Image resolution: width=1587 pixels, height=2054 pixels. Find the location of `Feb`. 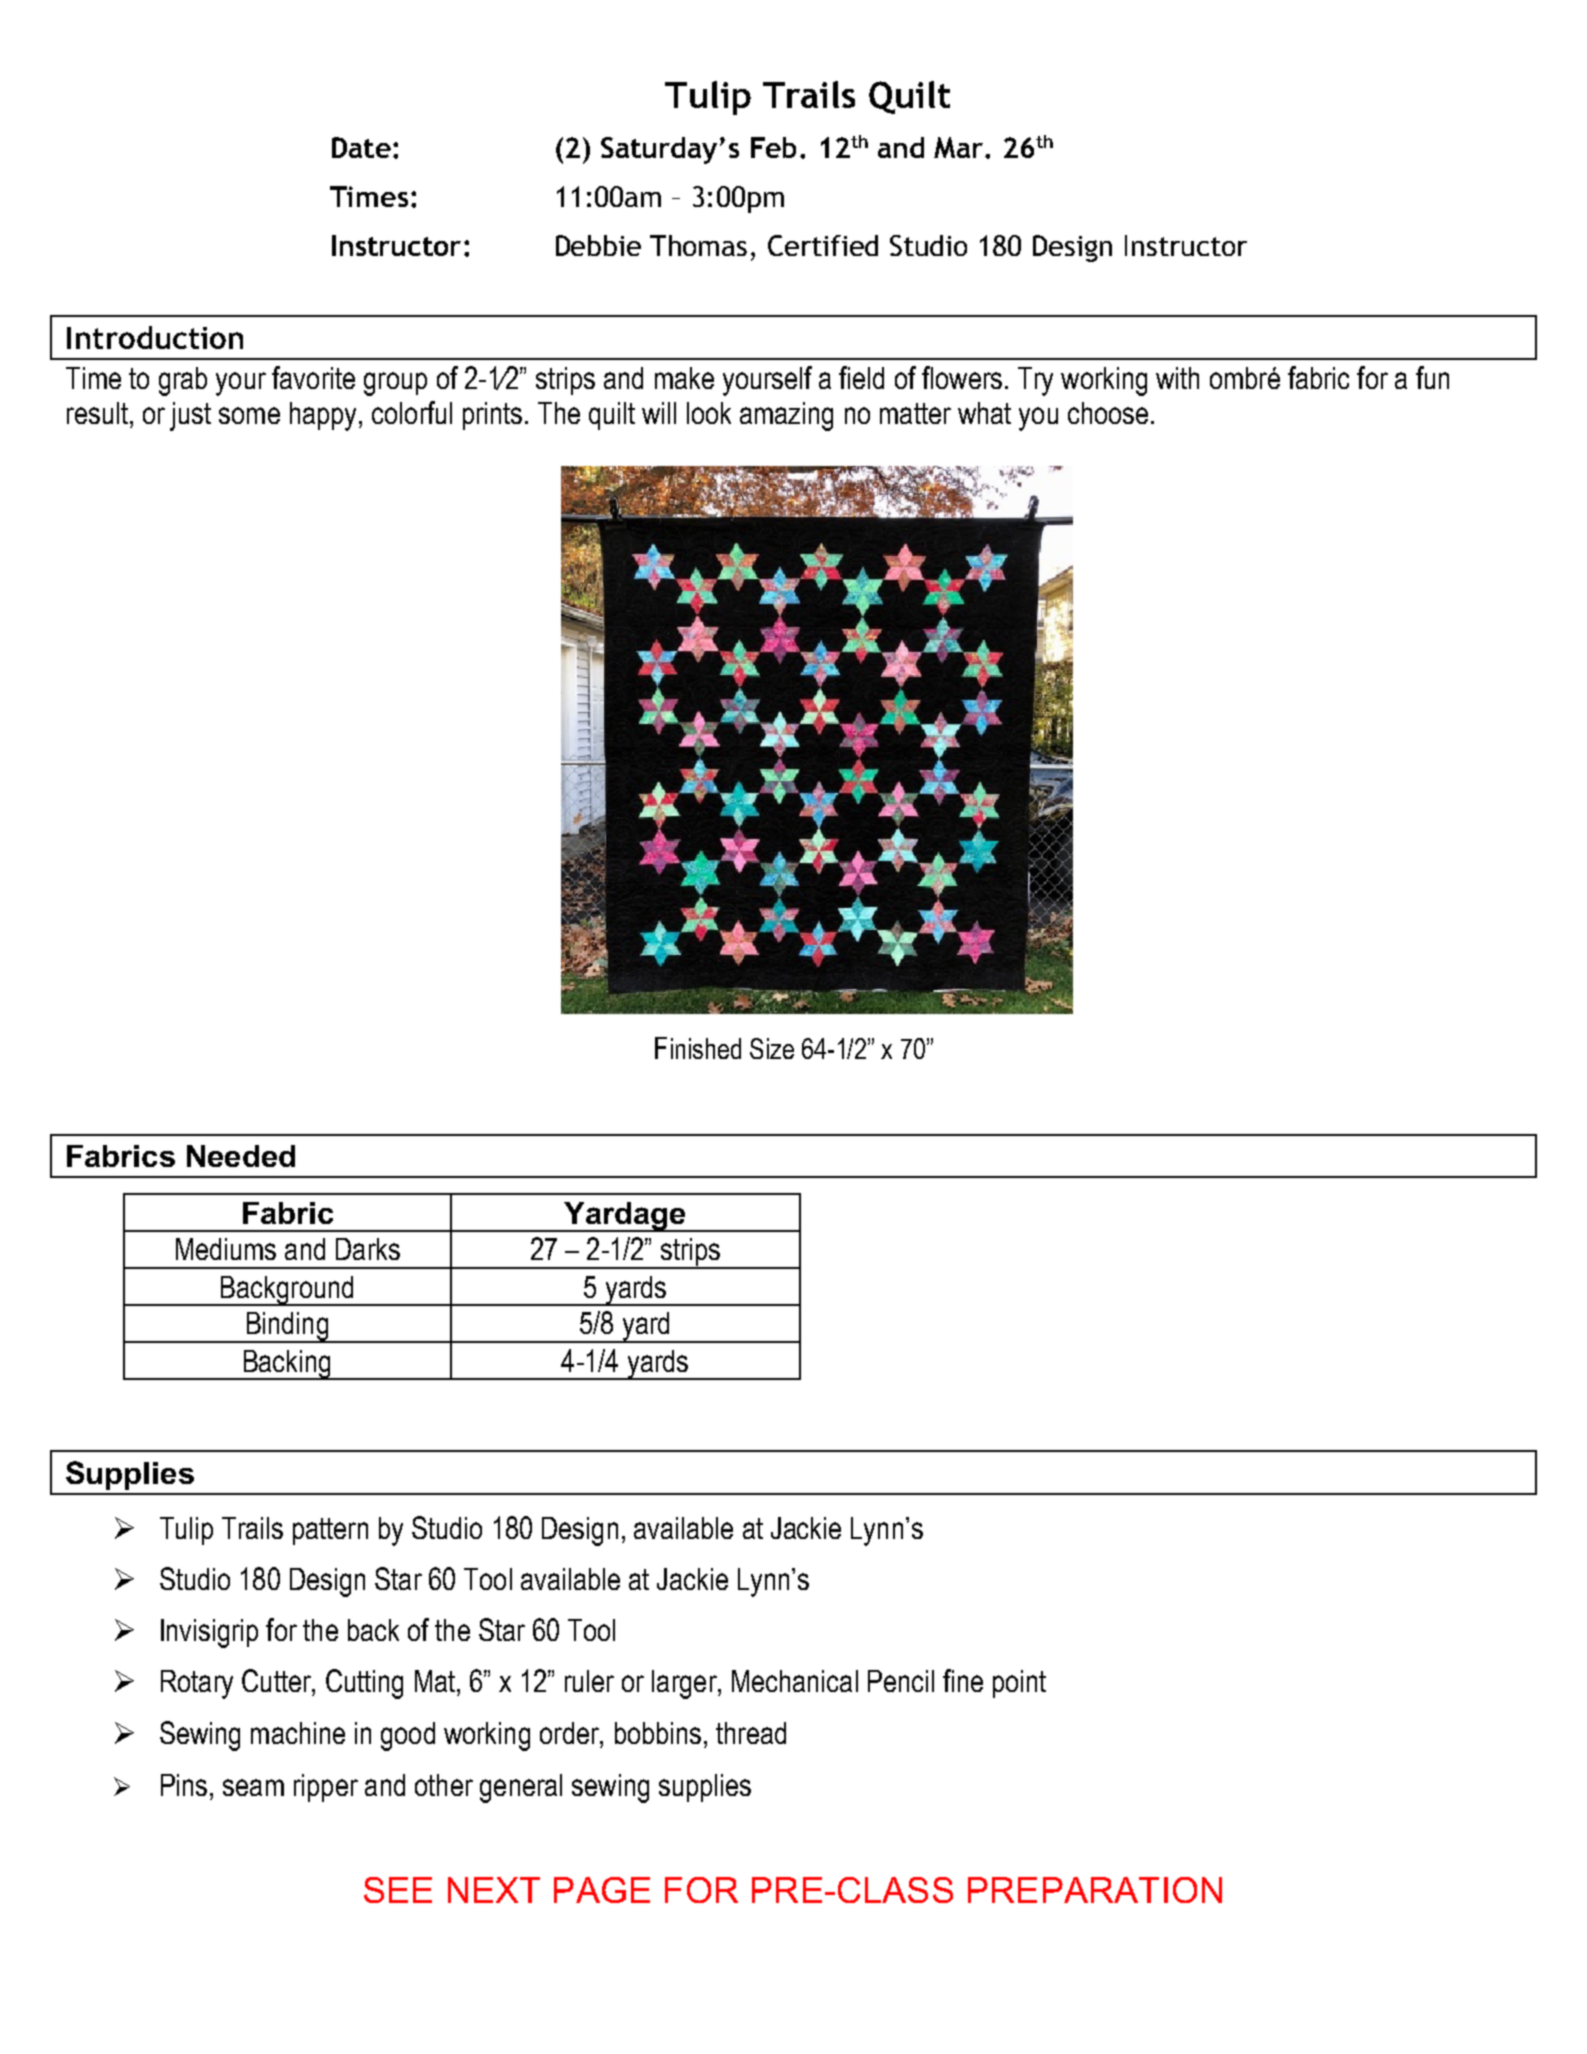

Feb is located at coordinates (773, 147).
